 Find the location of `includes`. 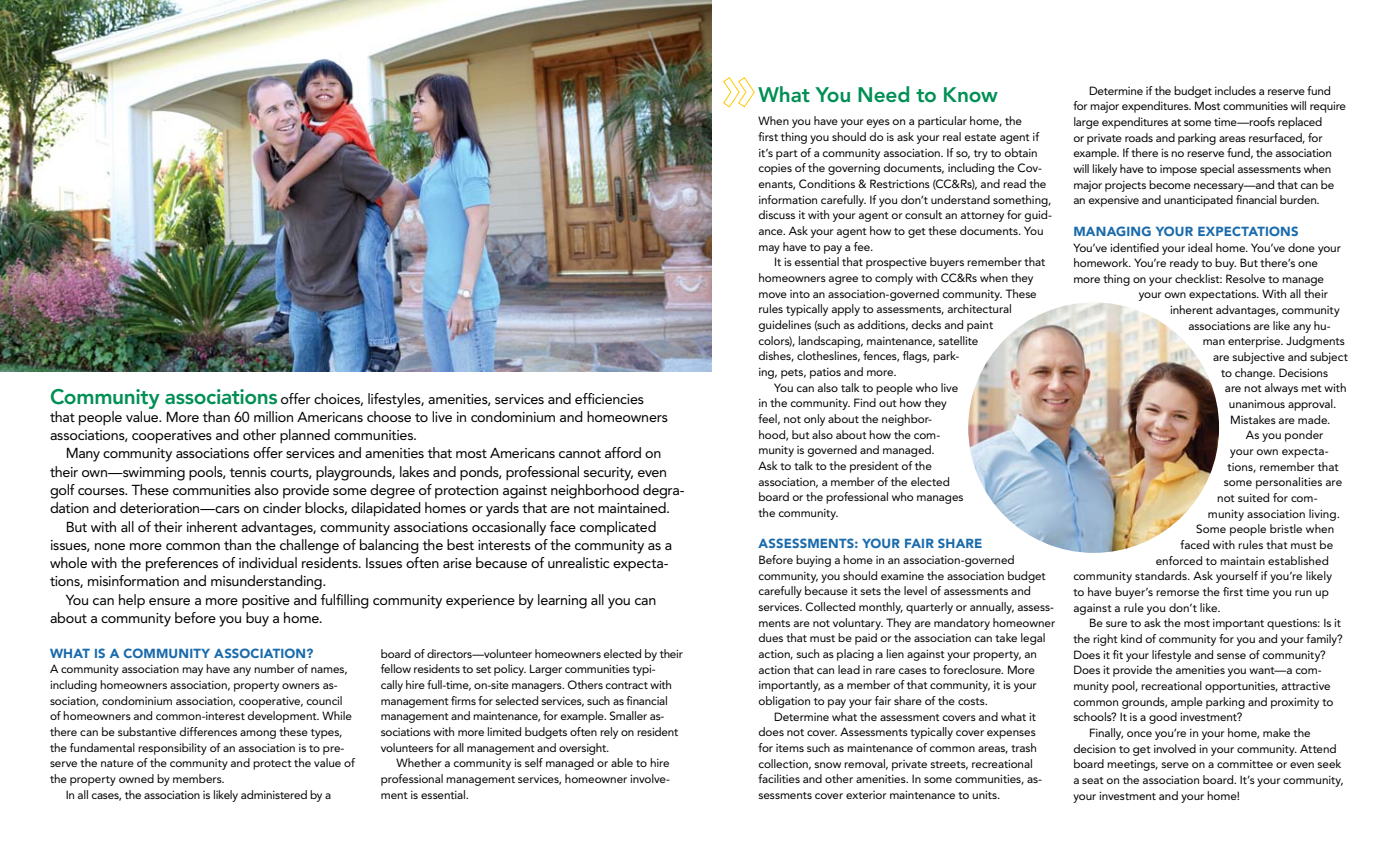

includes is located at coordinates (1235, 90).
